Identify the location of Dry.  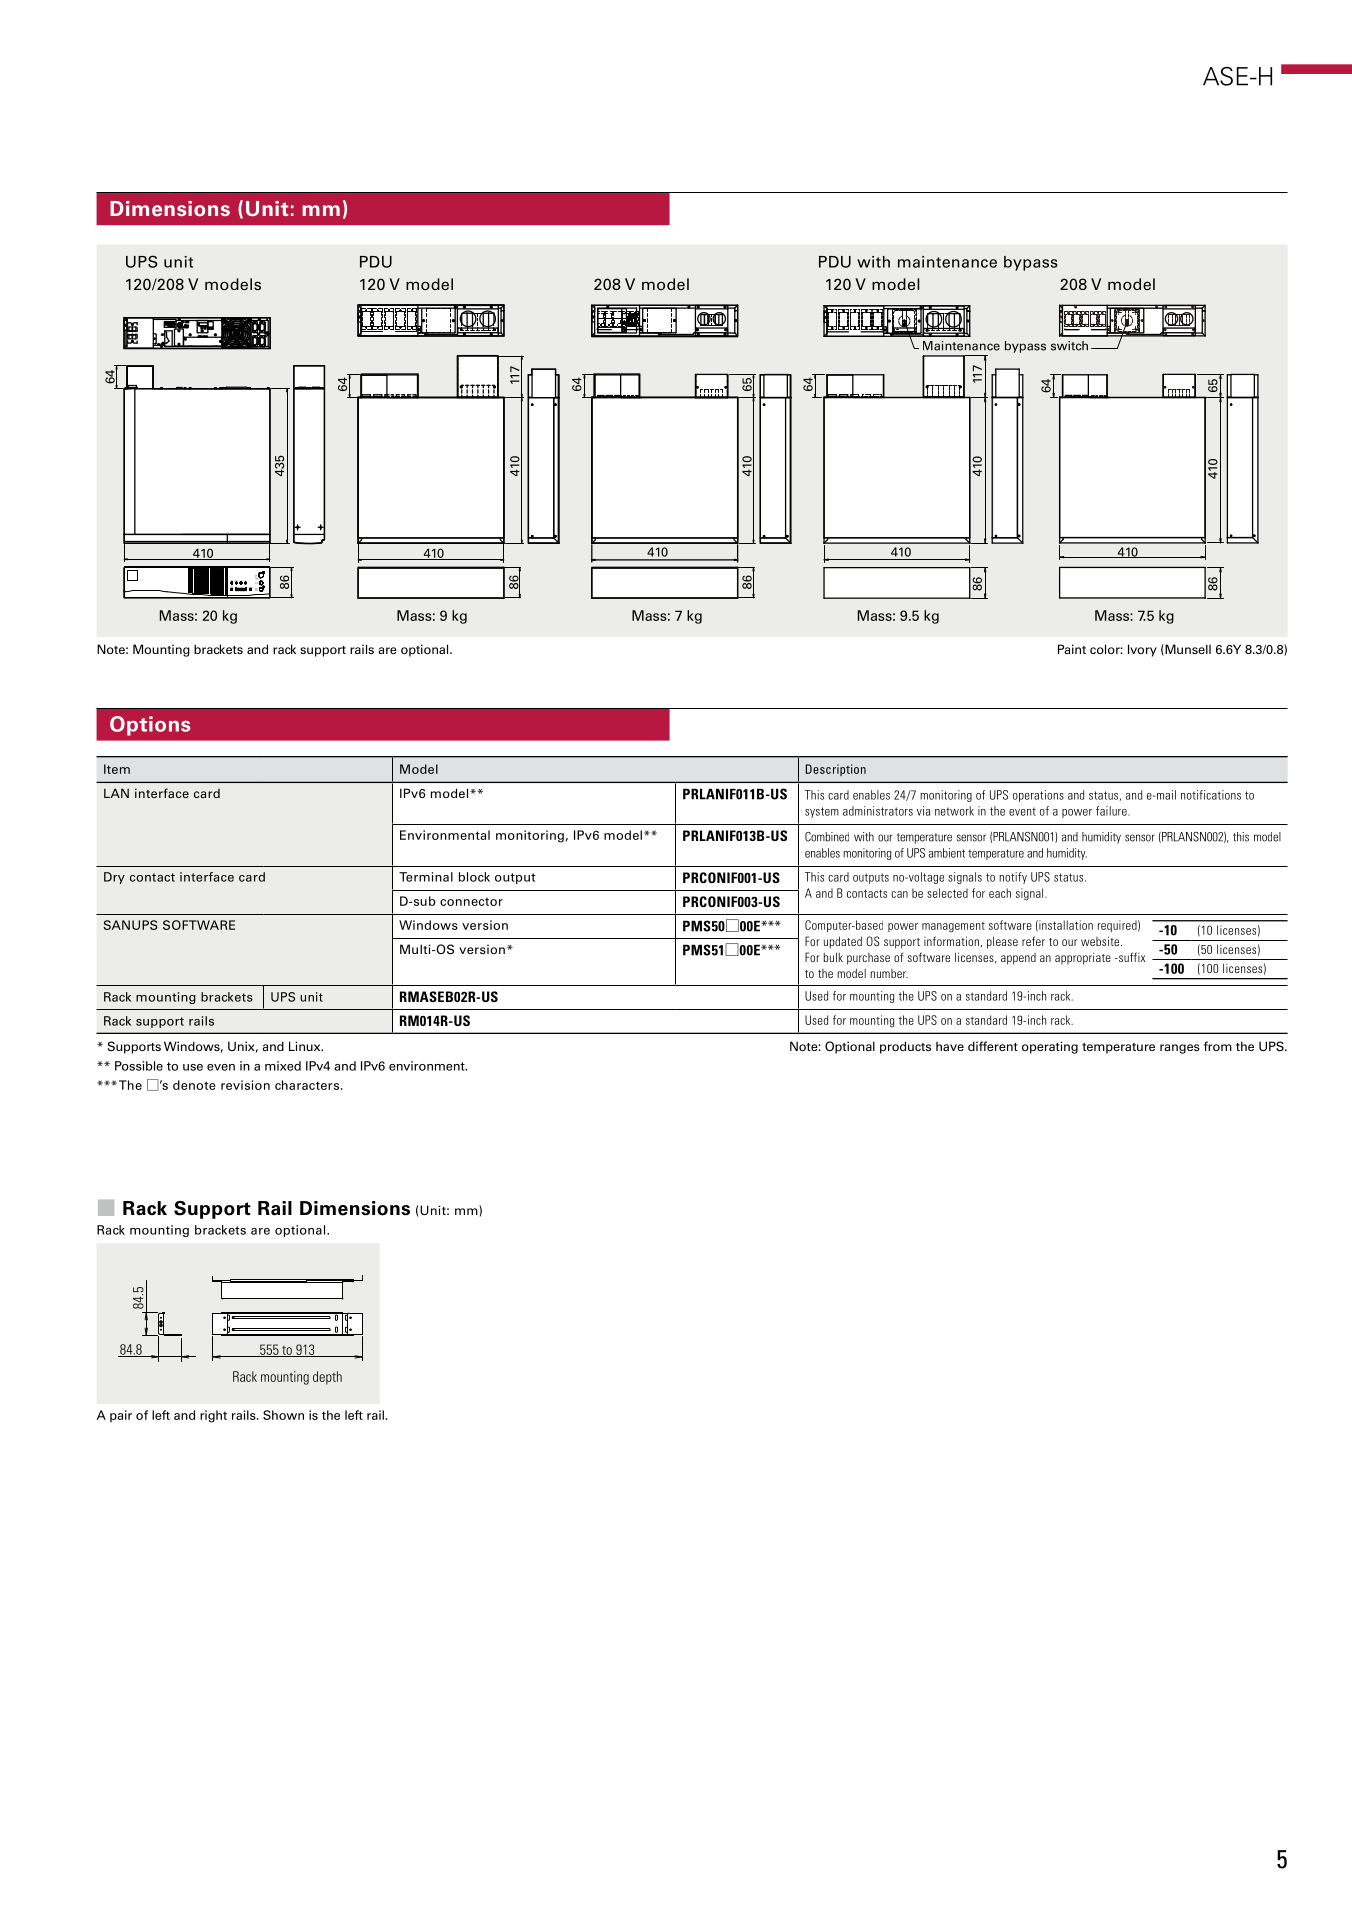
(114, 878).
